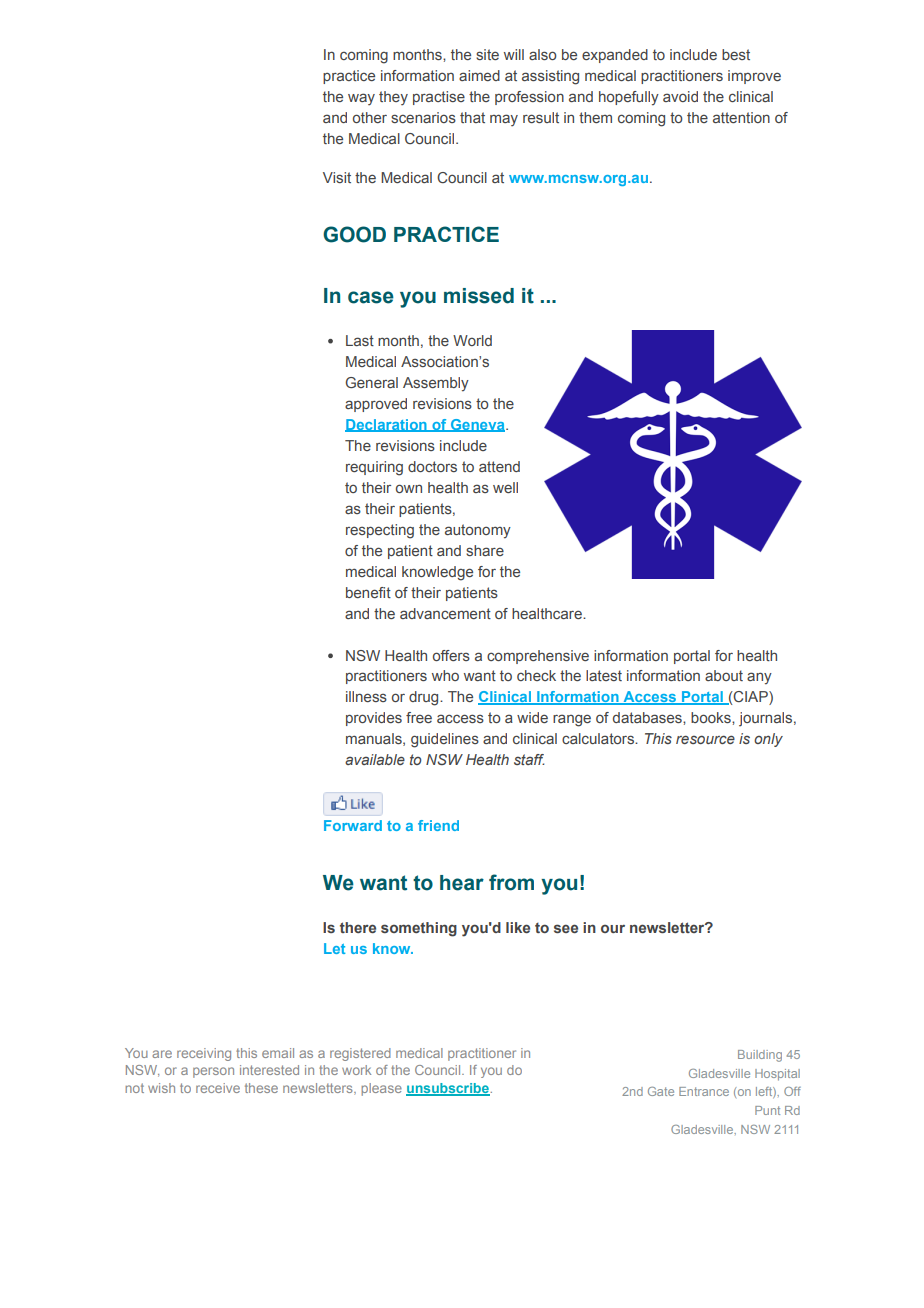  I want to click on way, so click(361, 99).
